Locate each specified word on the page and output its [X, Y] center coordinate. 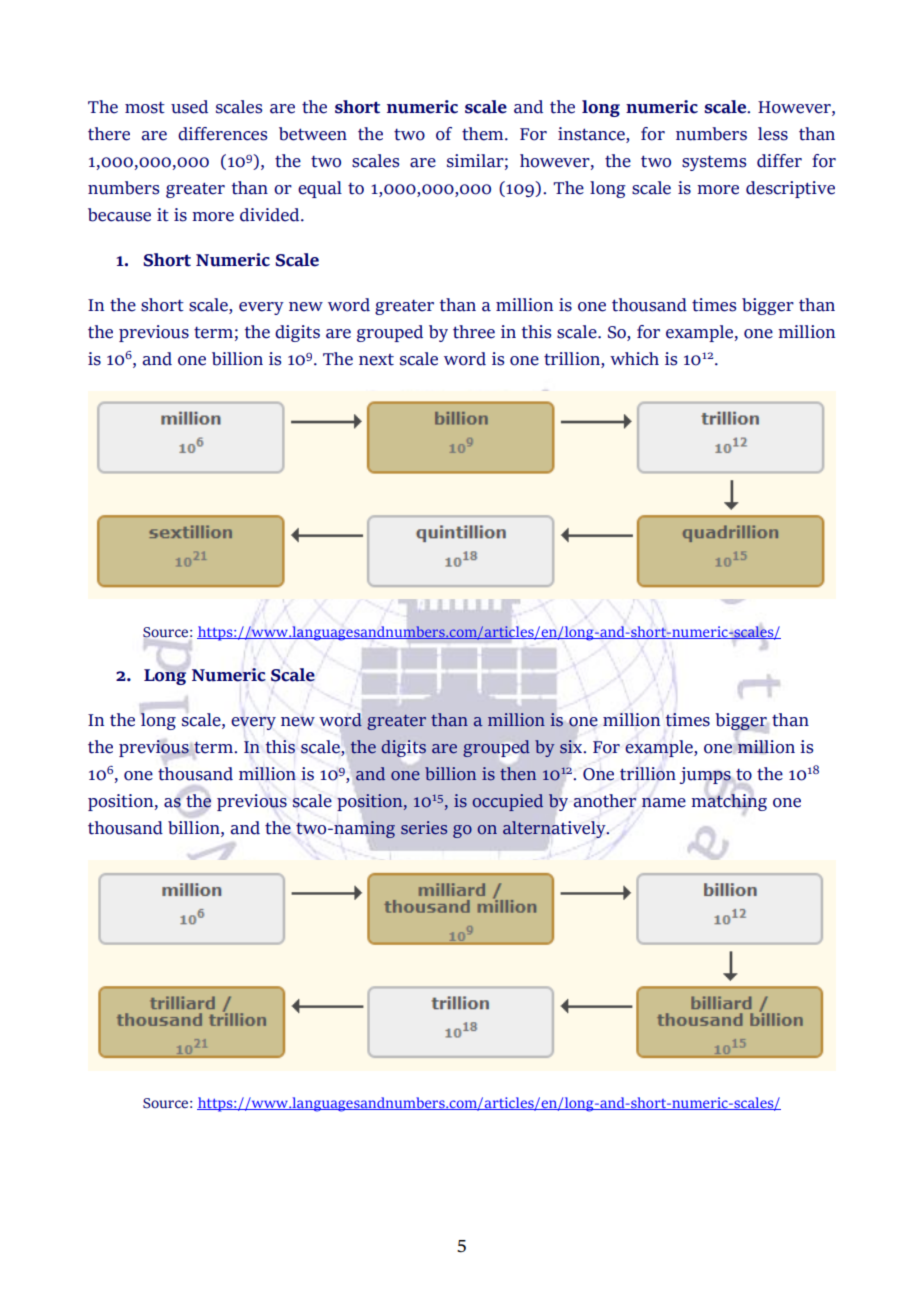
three [474, 332]
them [484, 134]
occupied [507, 802]
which [634, 359]
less [773, 134]
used [189, 107]
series [424, 828]
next [376, 360]
